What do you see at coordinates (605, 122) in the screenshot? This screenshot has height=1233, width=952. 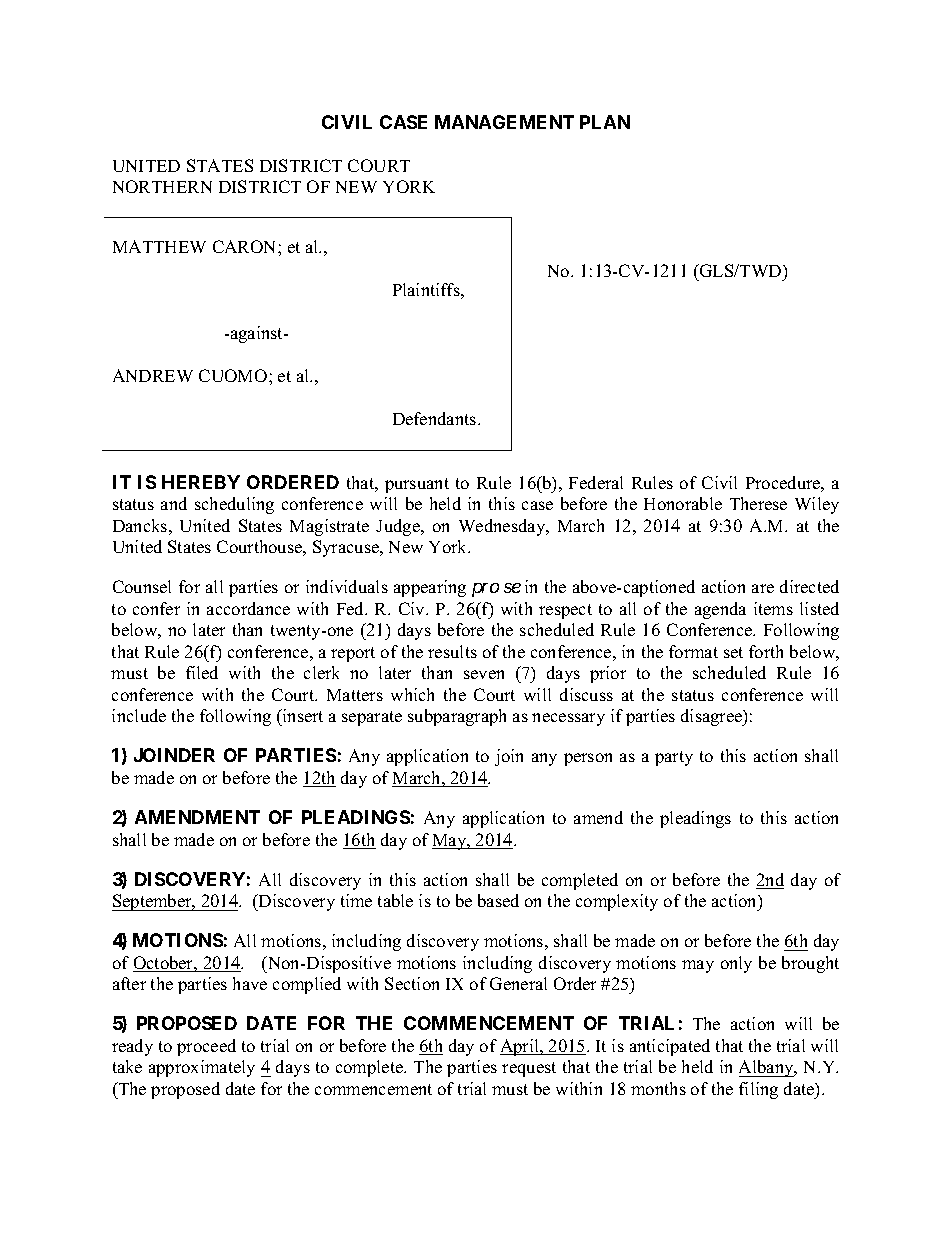 I see `PLAN` at bounding box center [605, 122].
